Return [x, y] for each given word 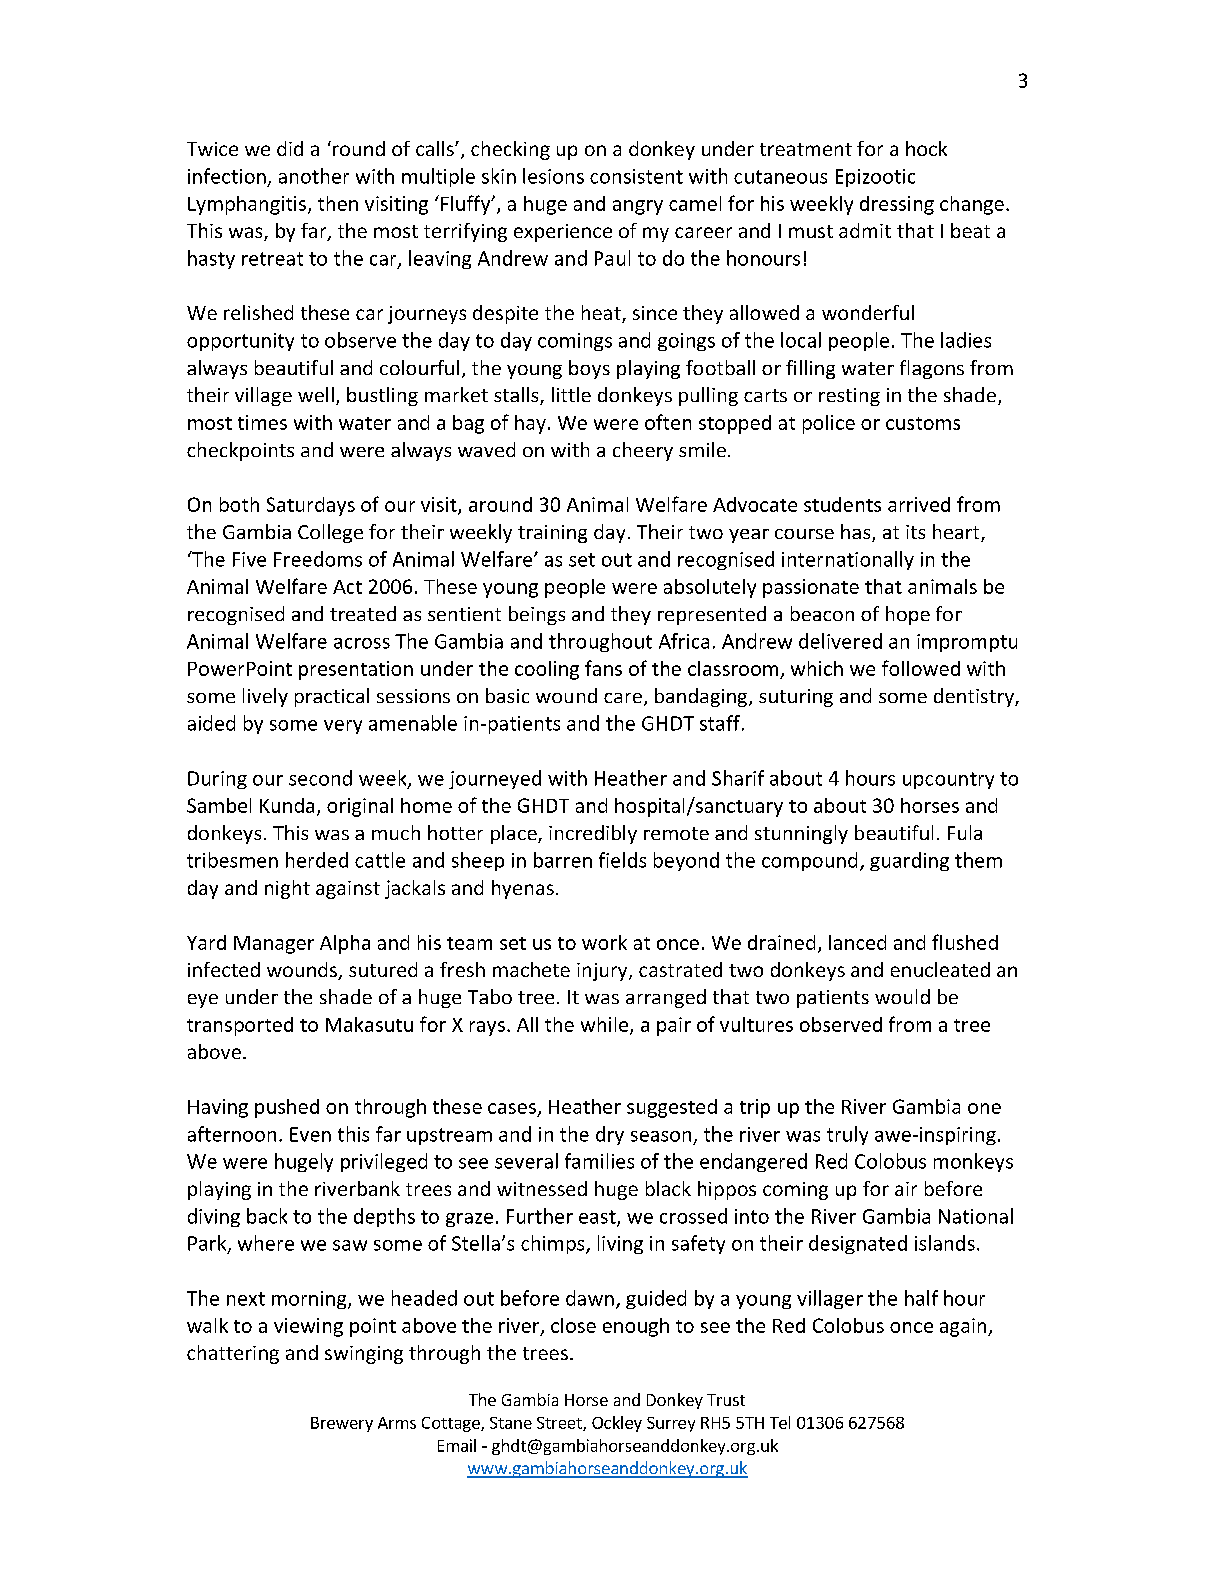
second [320, 778]
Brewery [342, 1424]
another [314, 176]
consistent [636, 176]
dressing [897, 205]
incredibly [593, 834]
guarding [909, 861]
